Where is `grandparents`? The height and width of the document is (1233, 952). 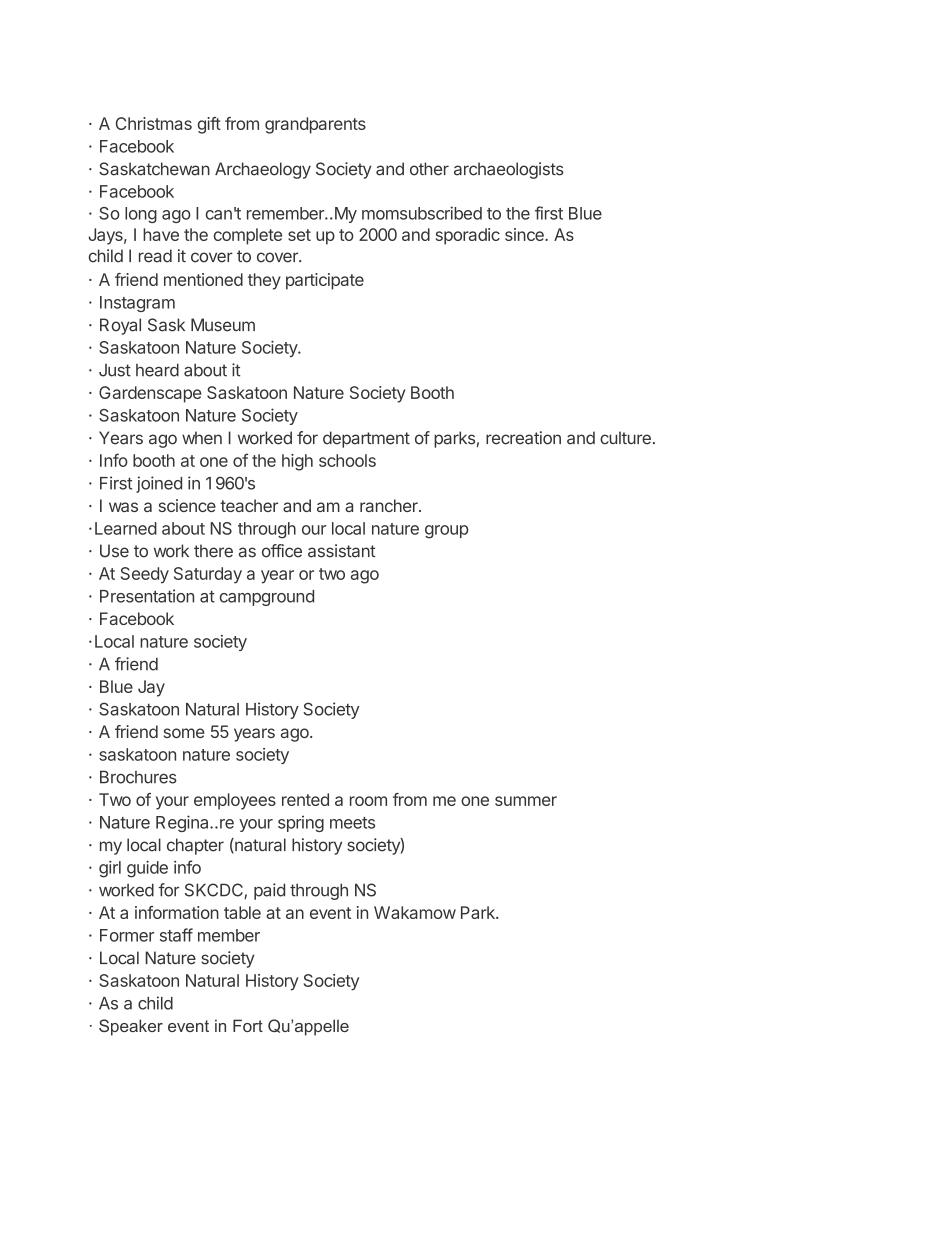
grandparents is located at coordinates (315, 125).
